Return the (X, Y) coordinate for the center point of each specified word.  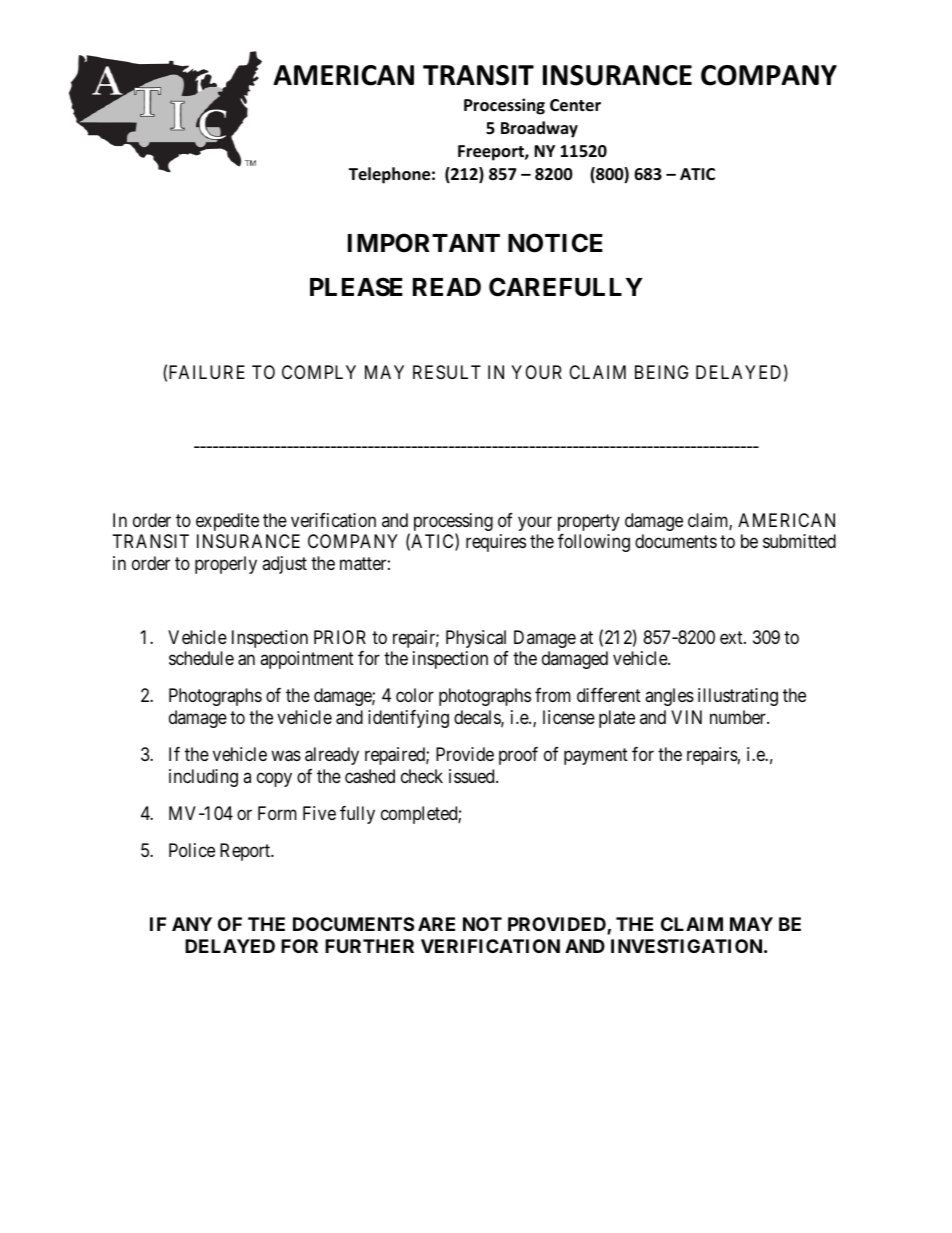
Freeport (492, 153)
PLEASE (356, 287)
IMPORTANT (424, 243)
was (286, 756)
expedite (227, 522)
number (739, 717)
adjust (284, 565)
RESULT (447, 372)
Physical (476, 639)
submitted (799, 541)
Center (575, 105)
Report (246, 852)
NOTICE (555, 243)
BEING (661, 372)
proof (518, 756)
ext (732, 637)
